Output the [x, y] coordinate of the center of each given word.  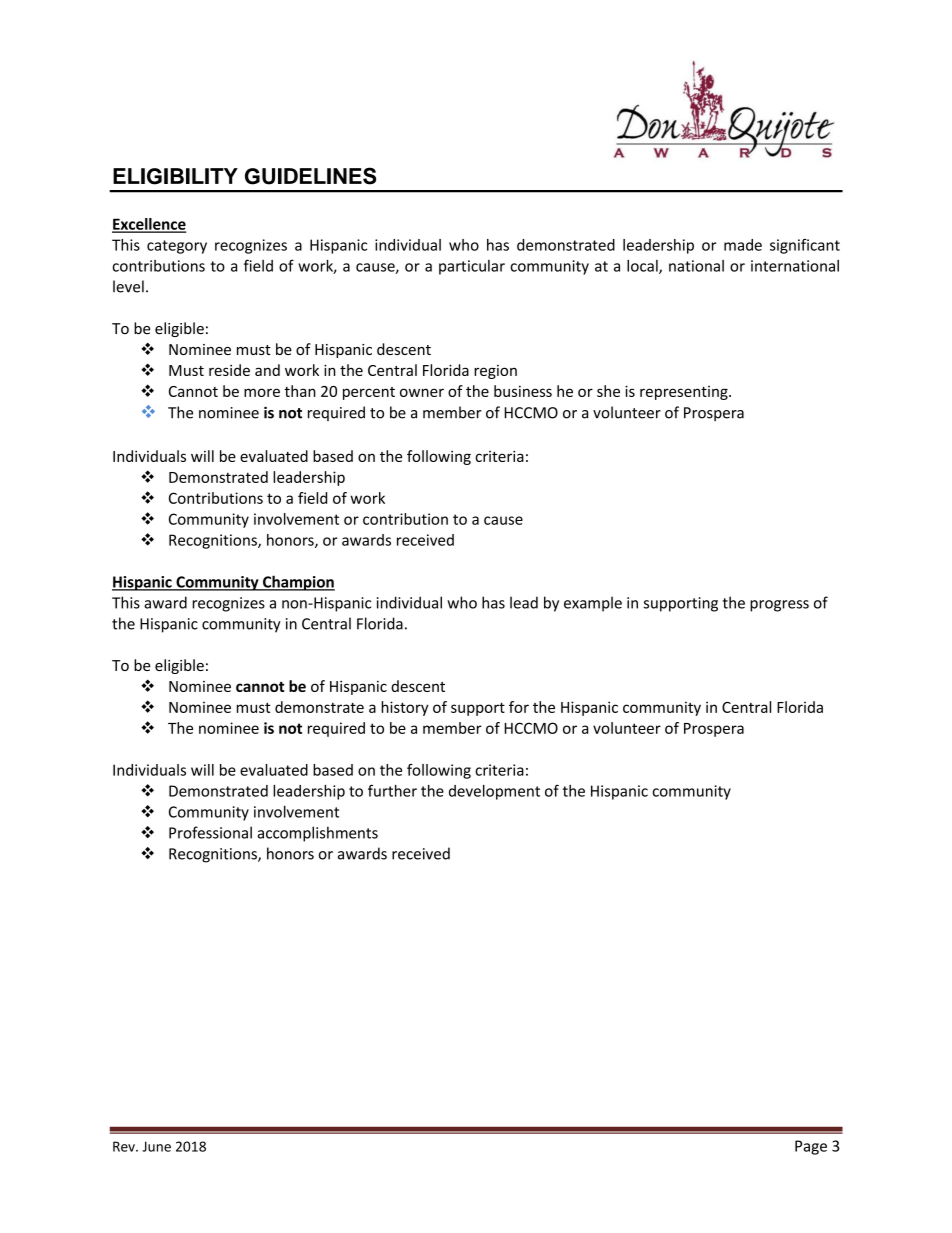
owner [422, 392]
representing [685, 393]
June [156, 1146]
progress [779, 606]
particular [472, 267]
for [519, 707]
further [392, 790]
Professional [210, 832]
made [743, 245]
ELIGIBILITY [175, 176]
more [262, 392]
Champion [298, 583]
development [494, 792]
